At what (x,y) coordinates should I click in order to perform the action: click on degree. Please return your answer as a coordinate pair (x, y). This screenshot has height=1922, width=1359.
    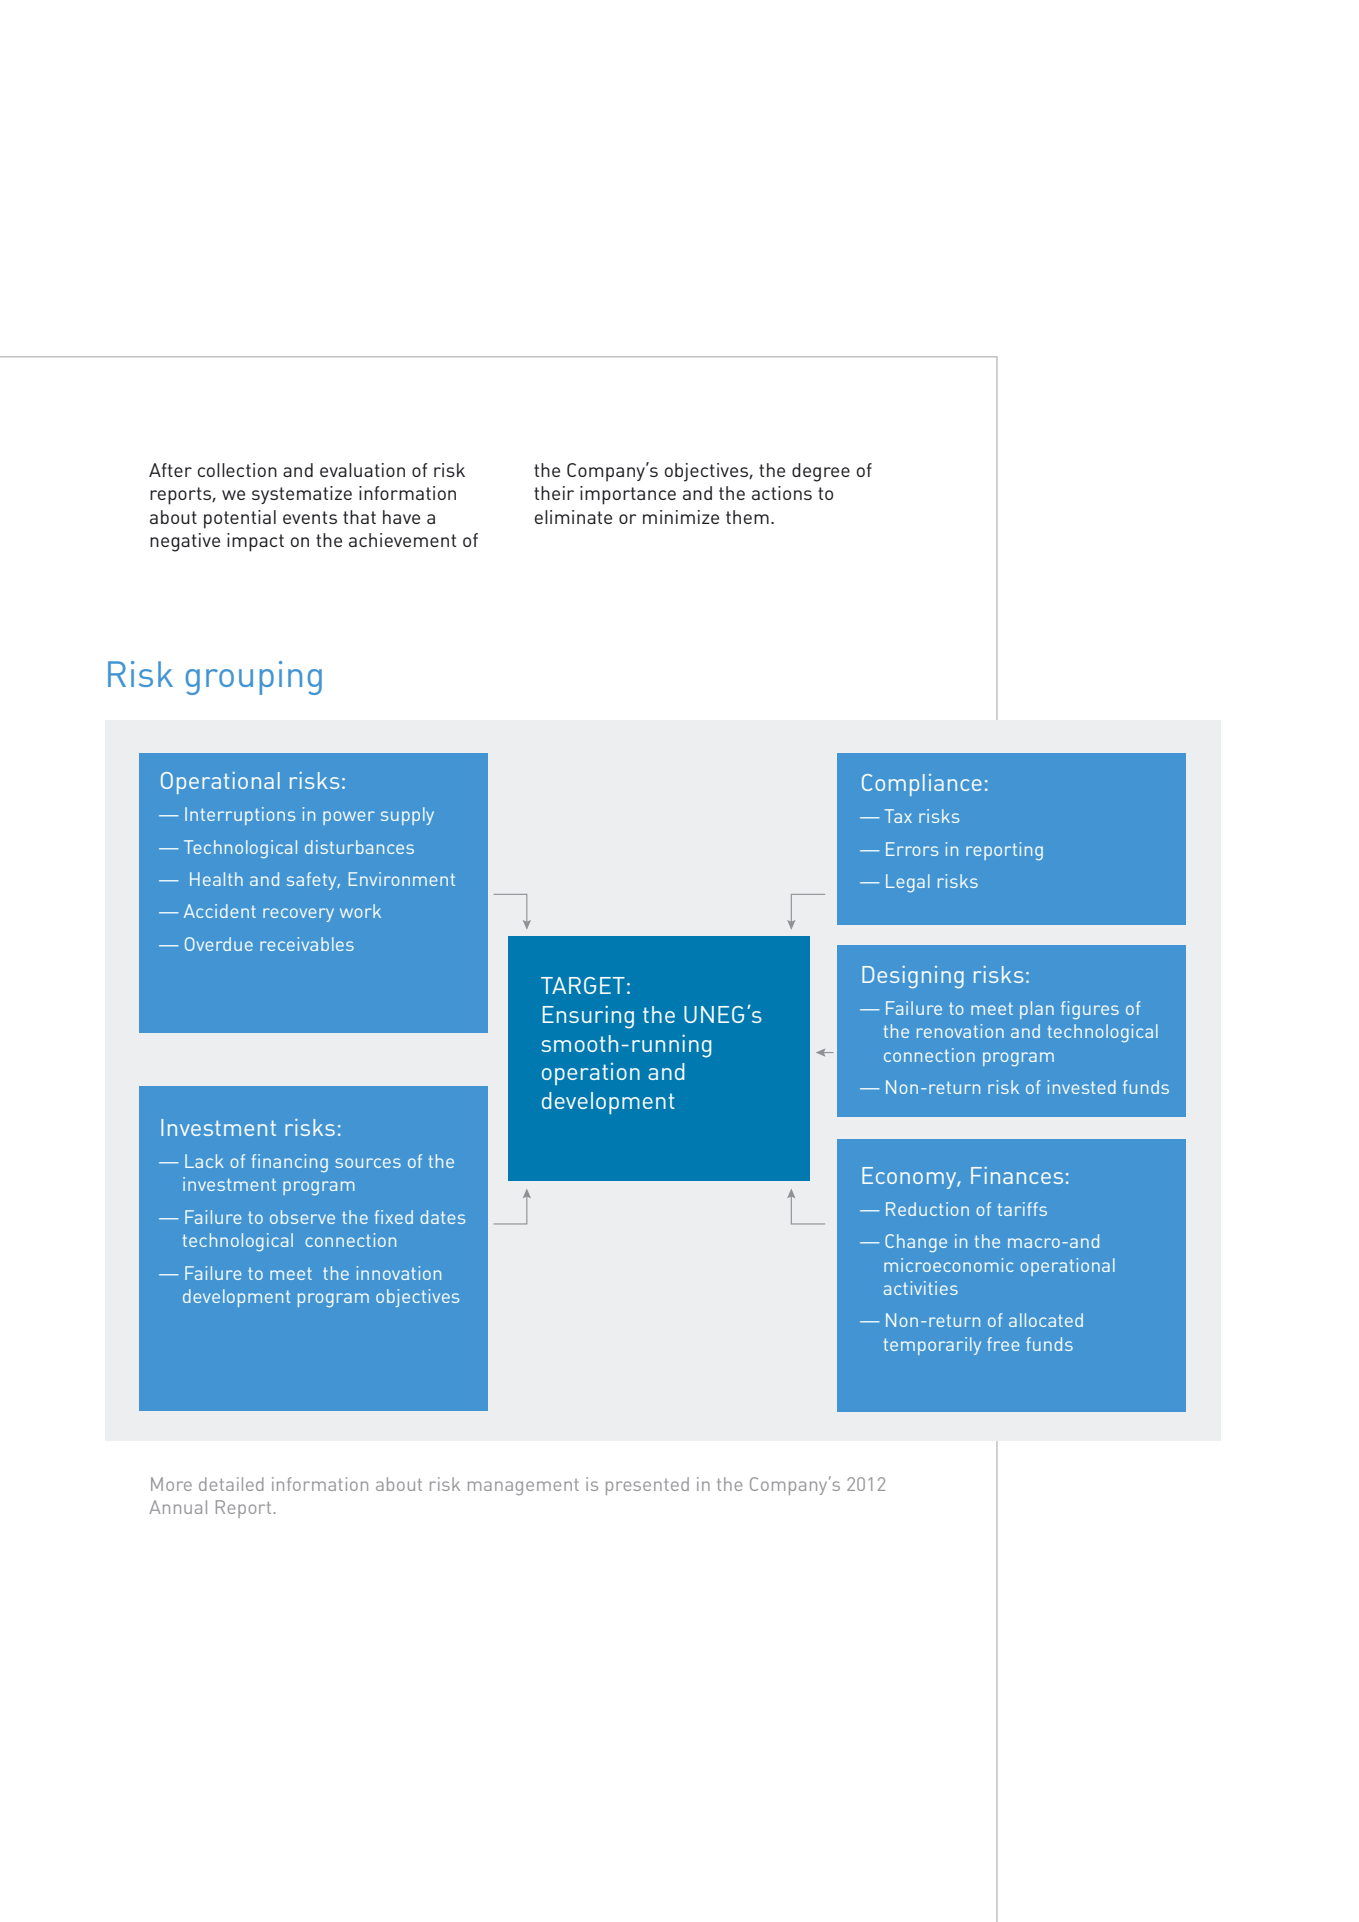
    Looking at the image, I should click on (821, 472).
